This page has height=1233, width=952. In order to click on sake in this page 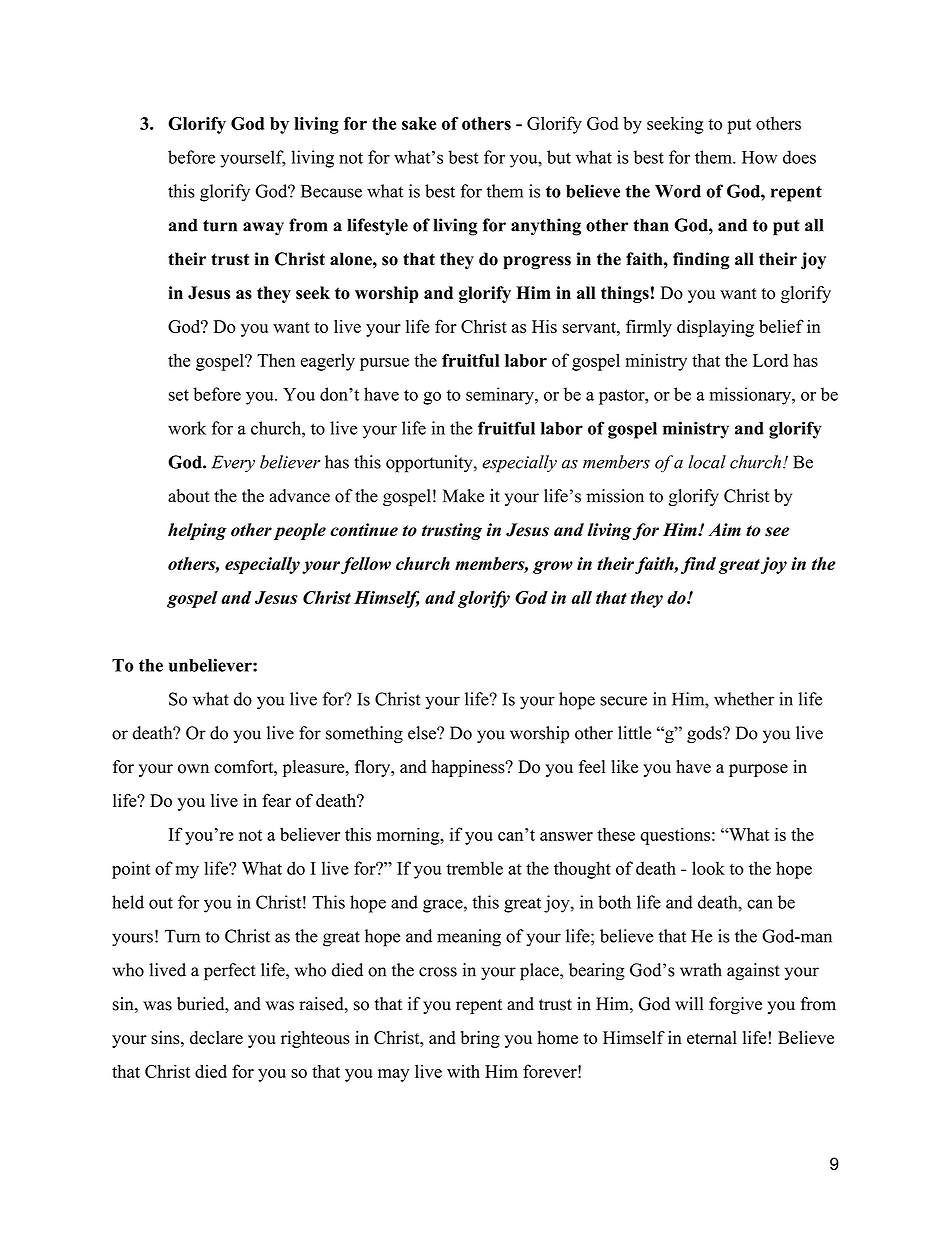, I will do `click(419, 123)`.
